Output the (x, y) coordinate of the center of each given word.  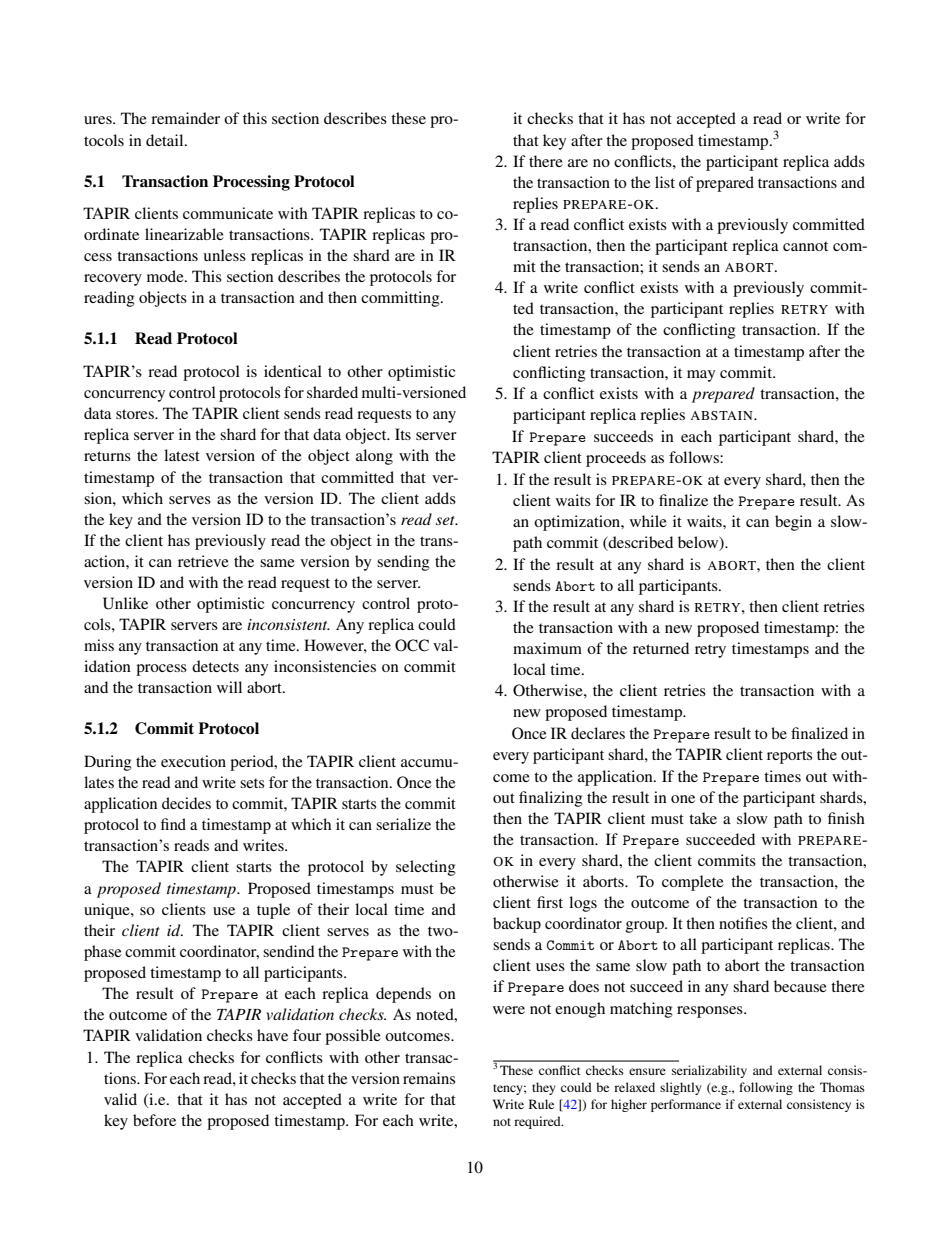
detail (166, 140)
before (154, 1120)
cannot (805, 246)
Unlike (125, 603)
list (665, 182)
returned (661, 648)
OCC (412, 645)
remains (429, 1078)
